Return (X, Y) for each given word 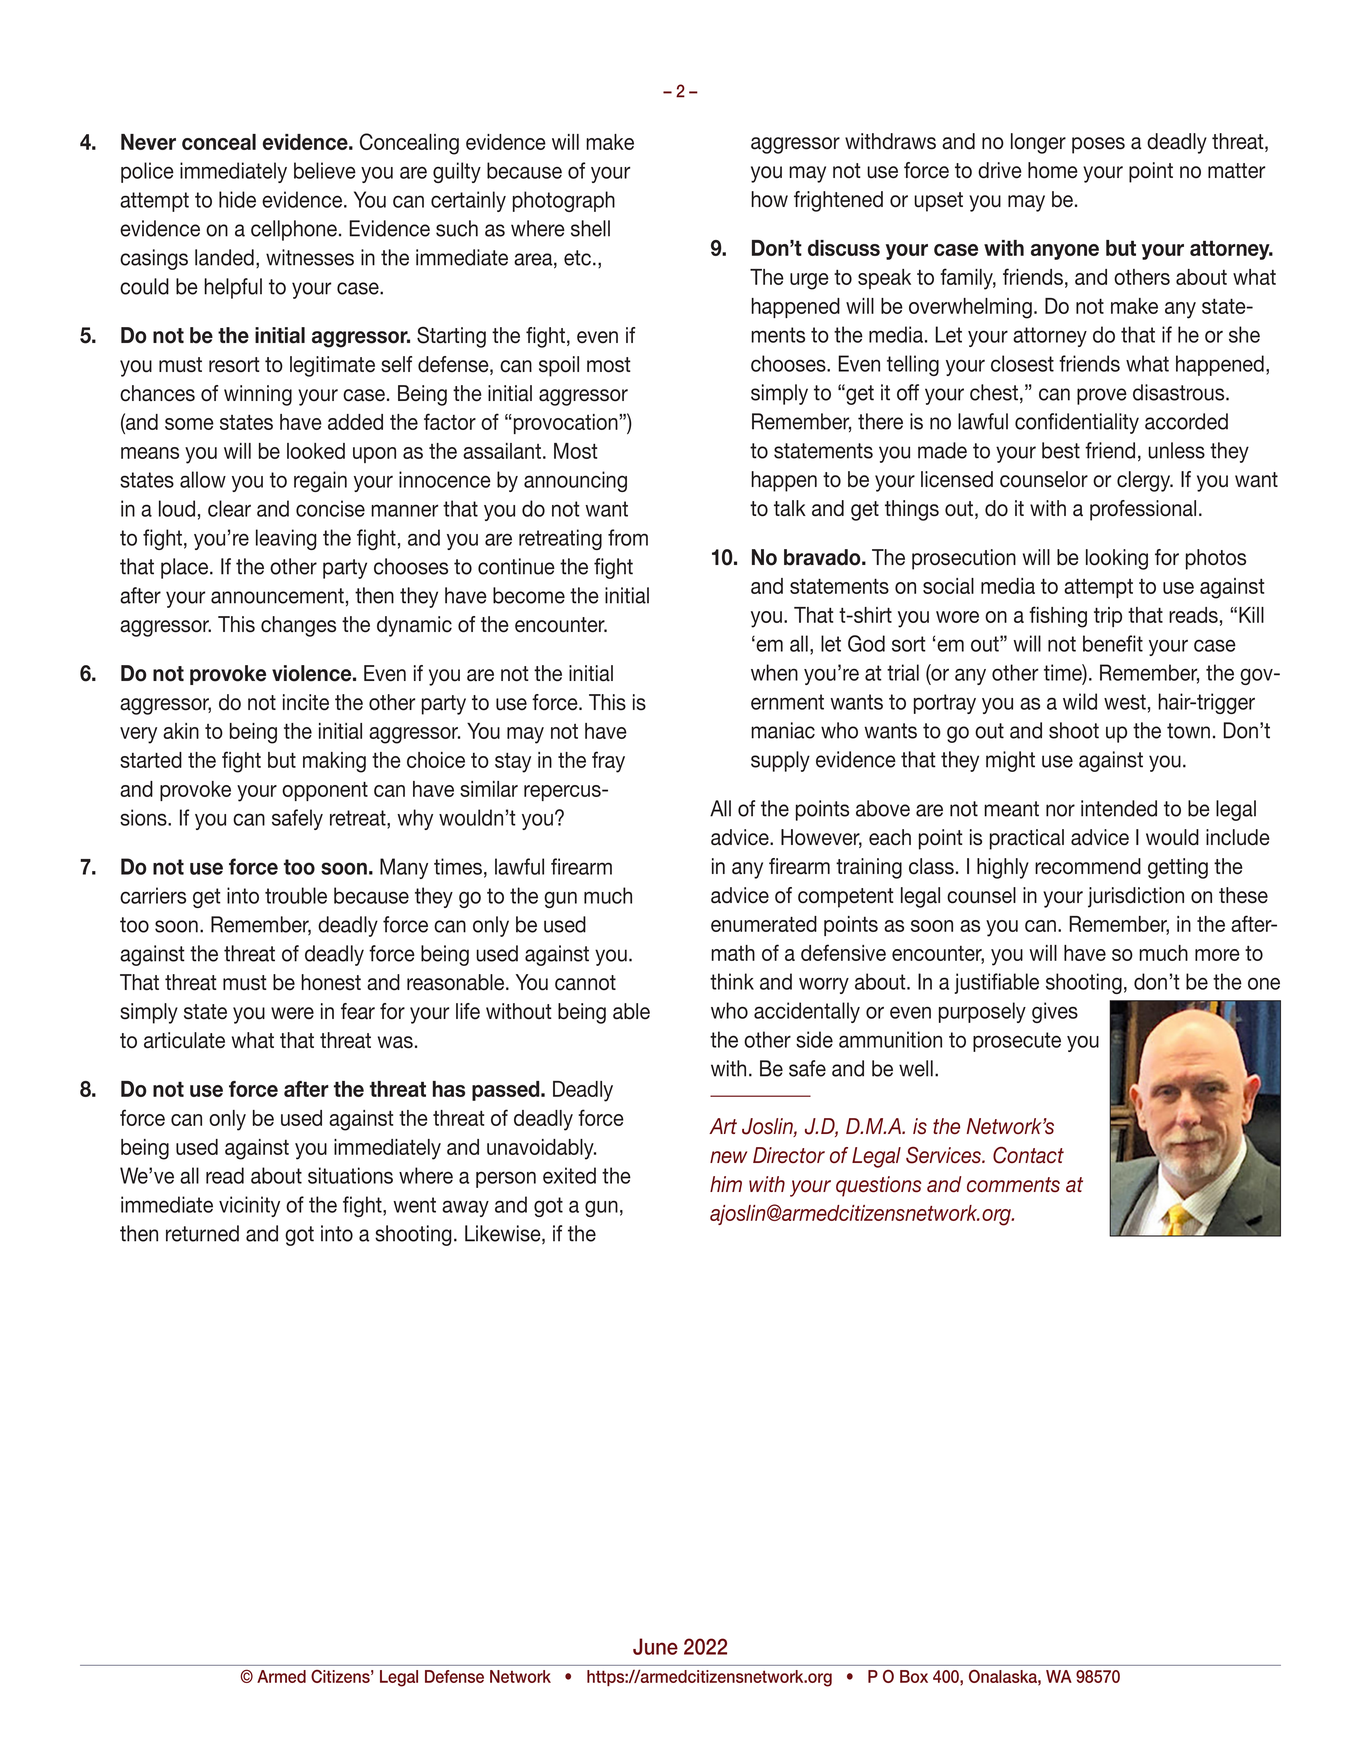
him (726, 1184)
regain (320, 481)
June (655, 1646)
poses (1098, 145)
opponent (325, 791)
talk (790, 508)
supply (780, 761)
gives (1055, 1012)
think (732, 981)
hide (237, 199)
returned (202, 1233)
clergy (1145, 481)
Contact (1028, 1155)
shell (590, 228)
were (292, 1013)
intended (1119, 808)
